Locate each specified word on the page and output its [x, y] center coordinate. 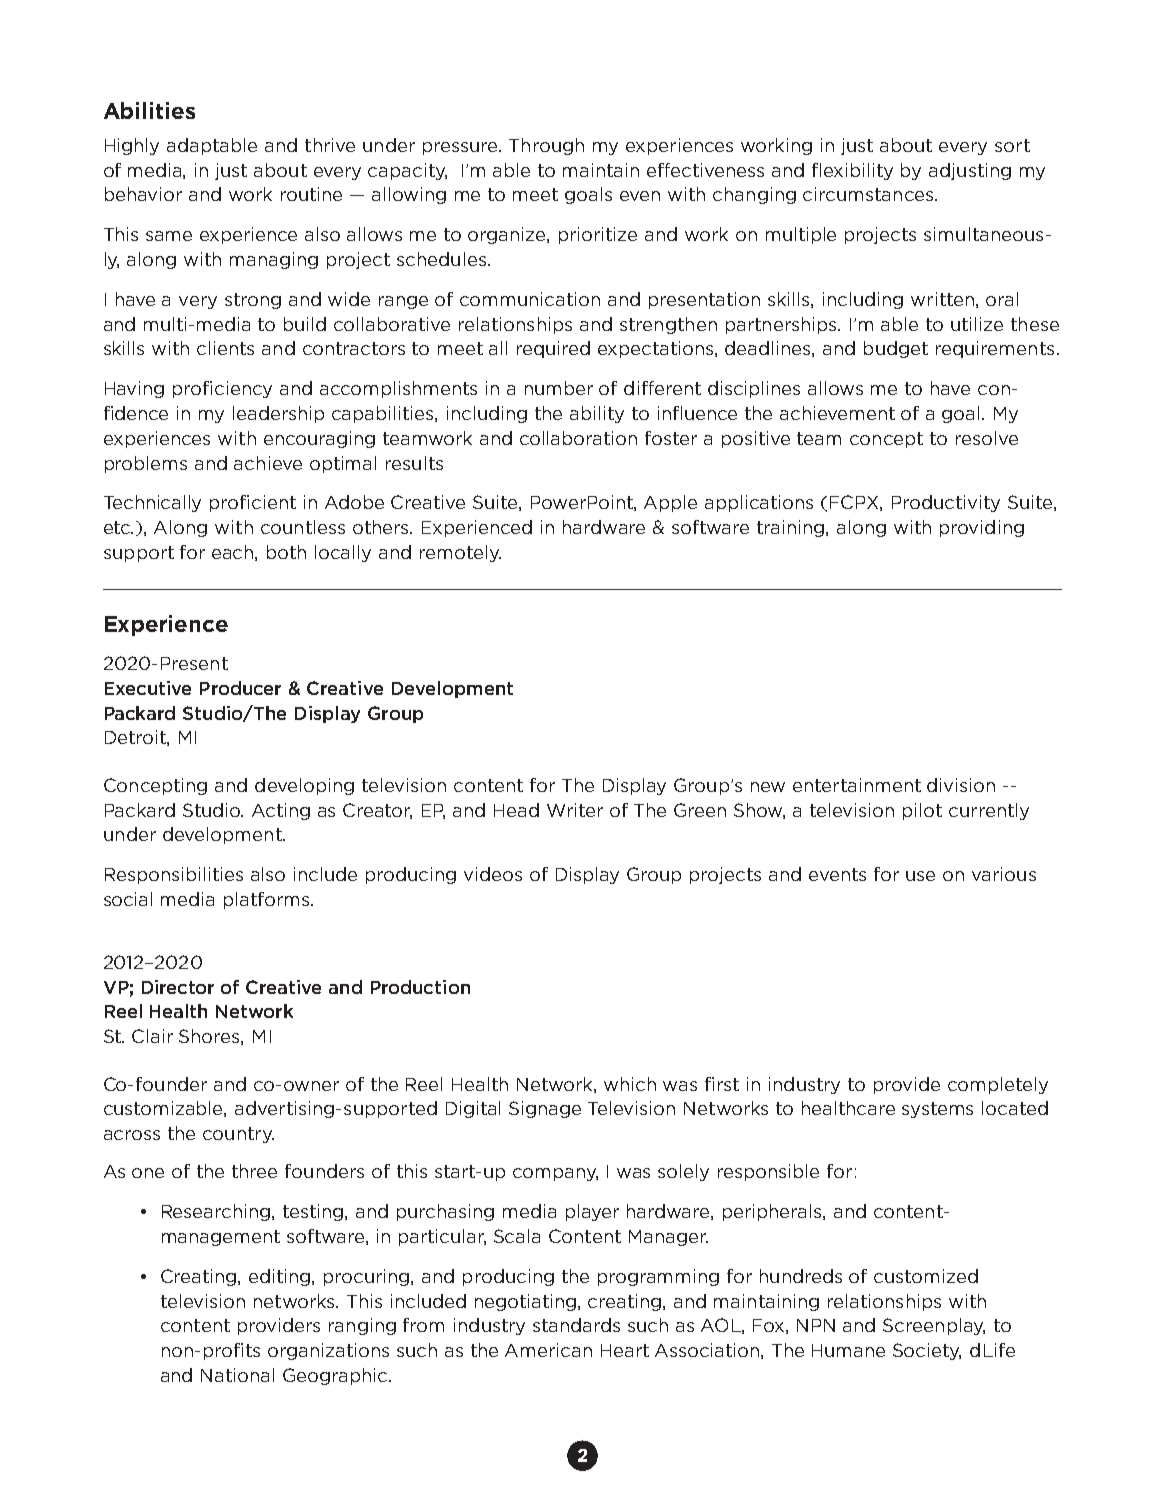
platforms [268, 900]
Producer [240, 688]
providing [982, 528]
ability [597, 414]
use [920, 876]
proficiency [222, 389]
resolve [987, 438]
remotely [460, 553]
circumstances [868, 194]
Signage [545, 1109]
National [237, 1375]
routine [311, 194]
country [238, 1135]
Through [546, 146]
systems [937, 1110]
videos [493, 874]
